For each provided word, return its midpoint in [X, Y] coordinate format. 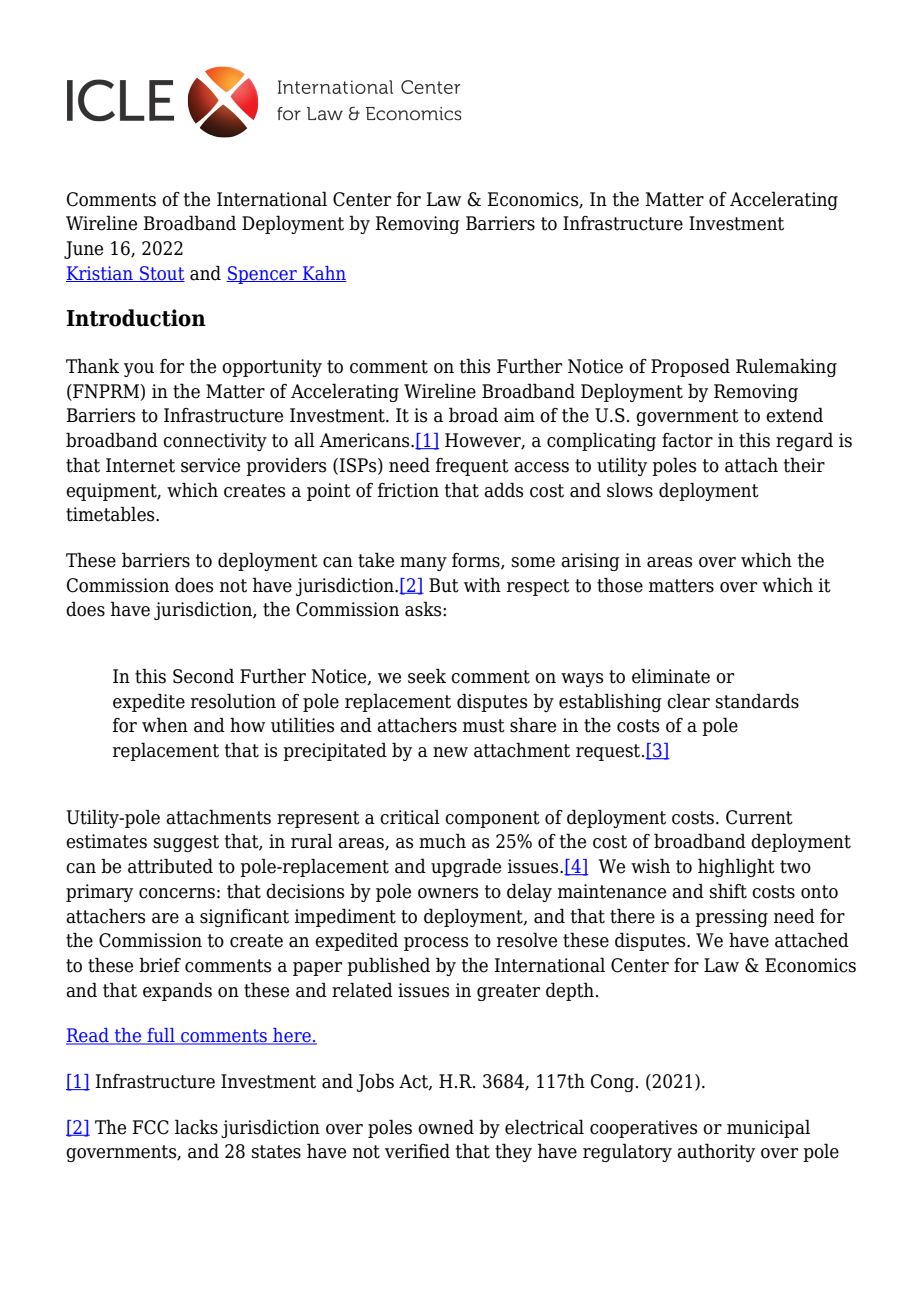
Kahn [324, 274]
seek [427, 676]
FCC [150, 1127]
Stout [161, 274]
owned [446, 1127]
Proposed [690, 367]
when [165, 725]
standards [757, 701]
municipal [768, 1128]
